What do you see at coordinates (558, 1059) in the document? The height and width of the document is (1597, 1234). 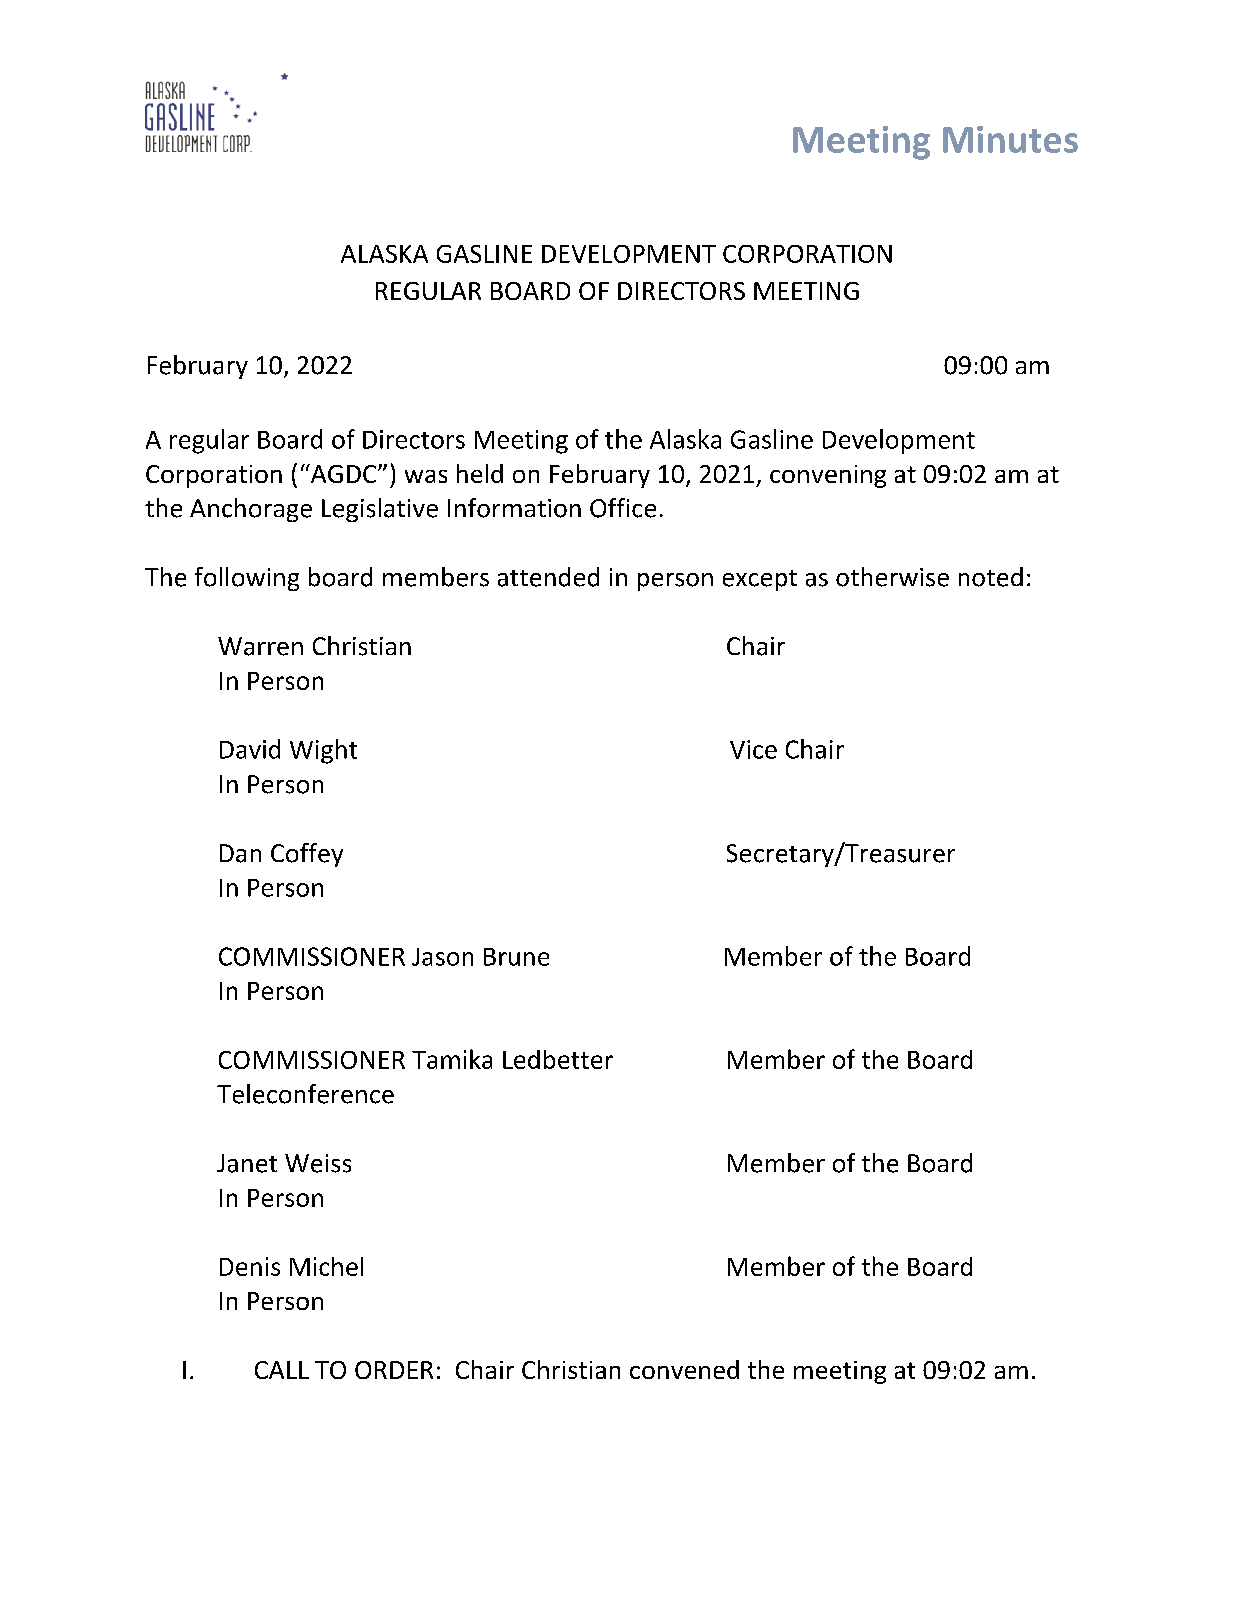 I see `Ledbetter` at bounding box center [558, 1059].
